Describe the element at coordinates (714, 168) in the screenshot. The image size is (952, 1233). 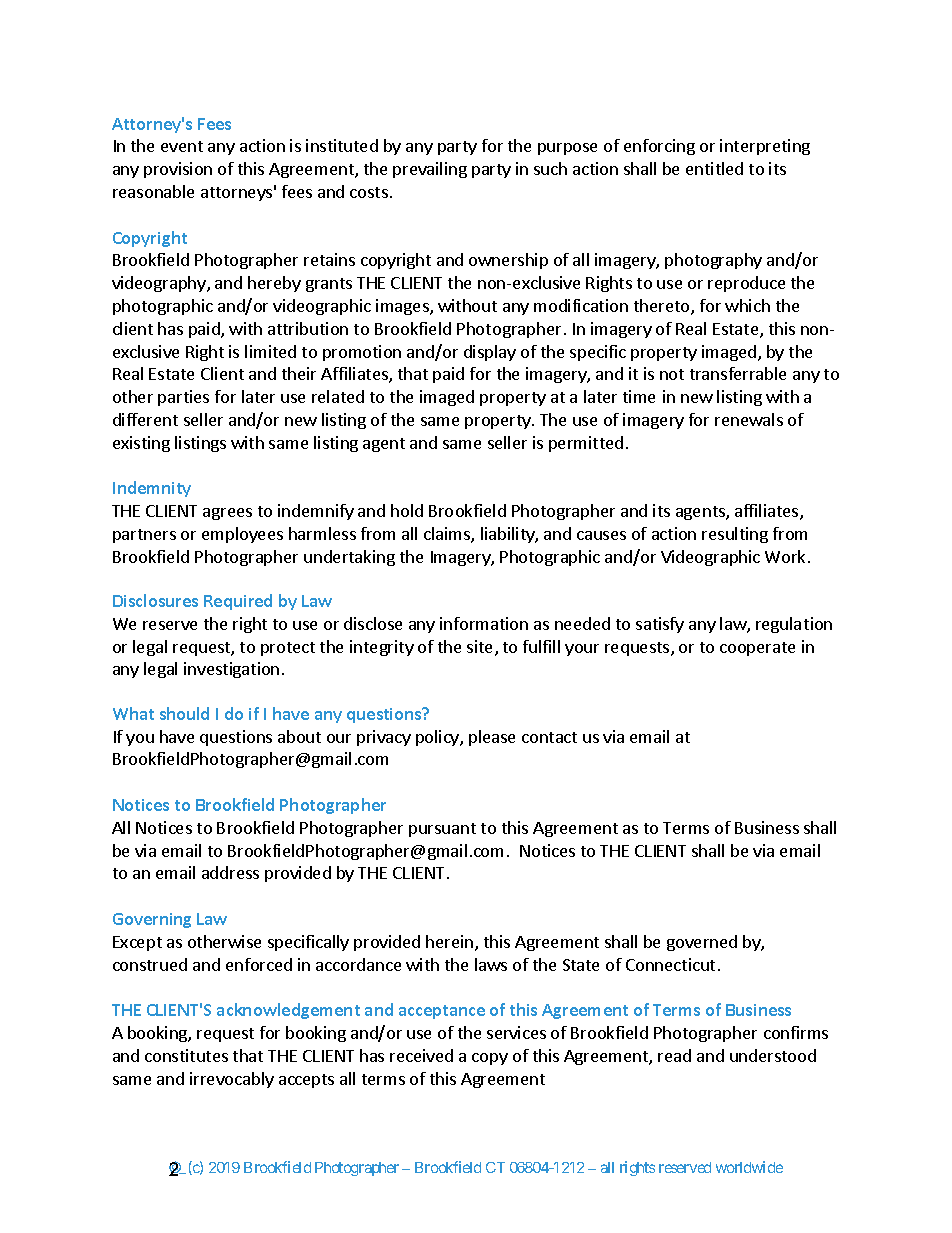
I see `entitled` at that location.
